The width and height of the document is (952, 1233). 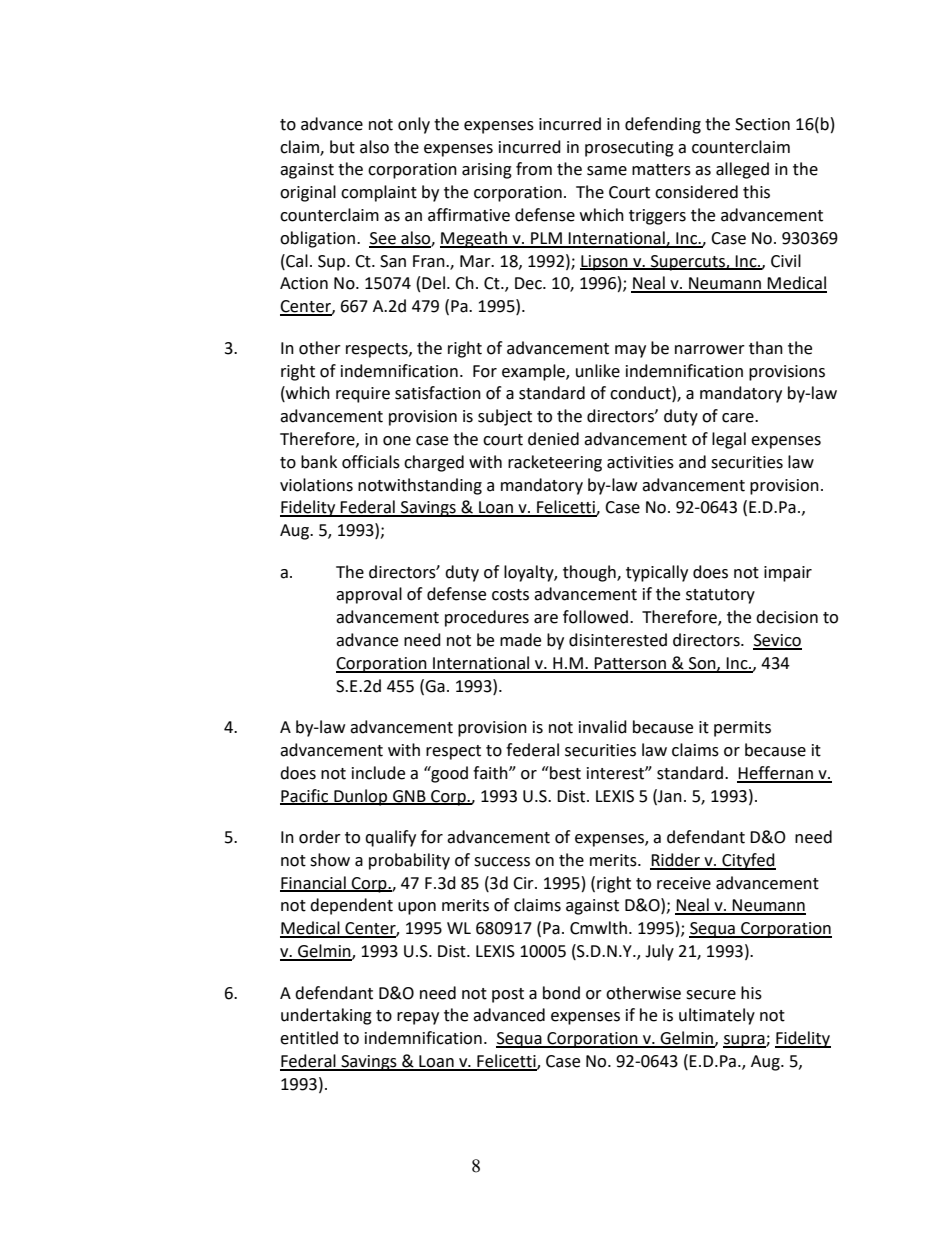 What do you see at coordinates (378, 773) in the document?
I see `include` at bounding box center [378, 773].
